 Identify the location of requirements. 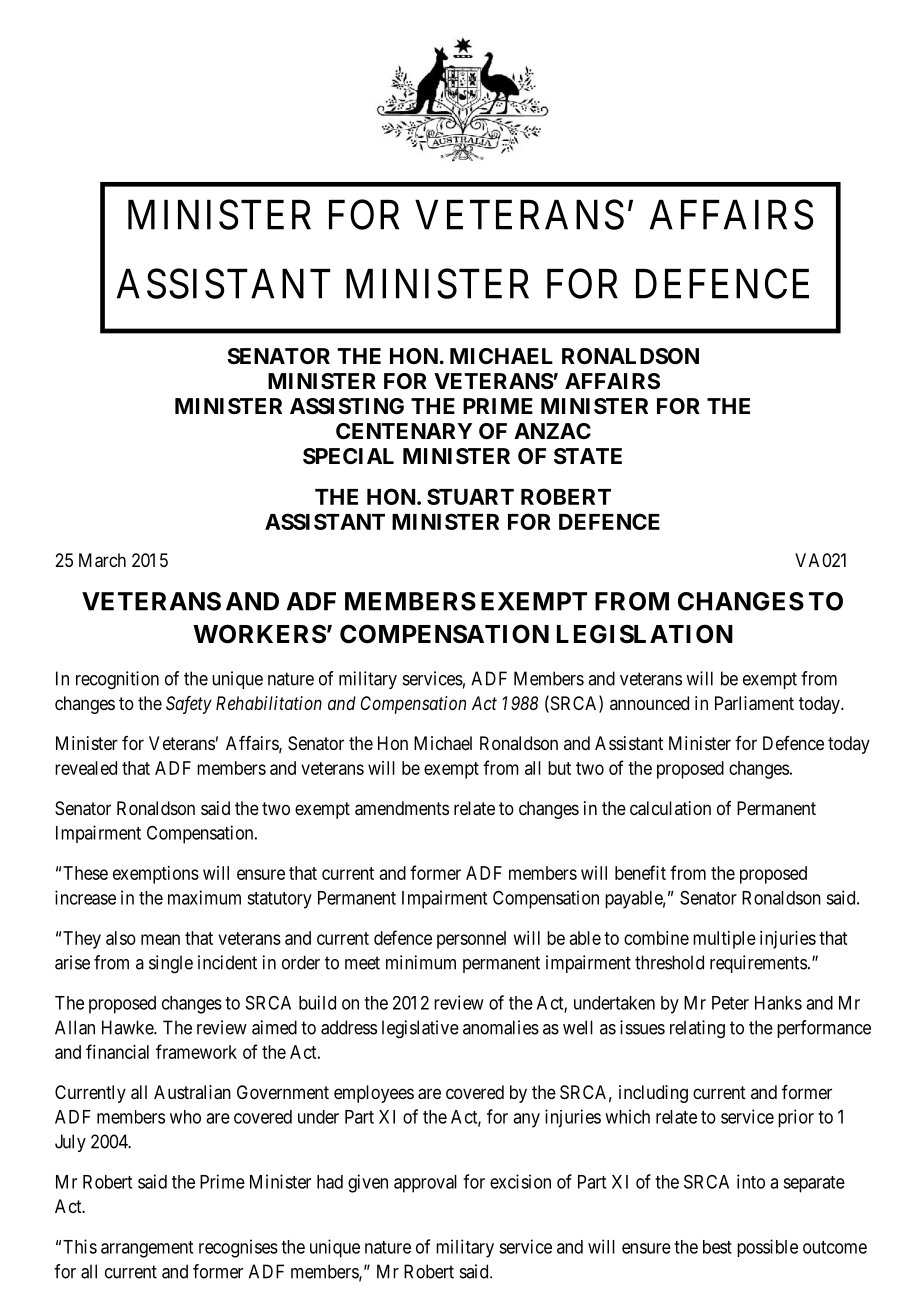
(758, 964).
